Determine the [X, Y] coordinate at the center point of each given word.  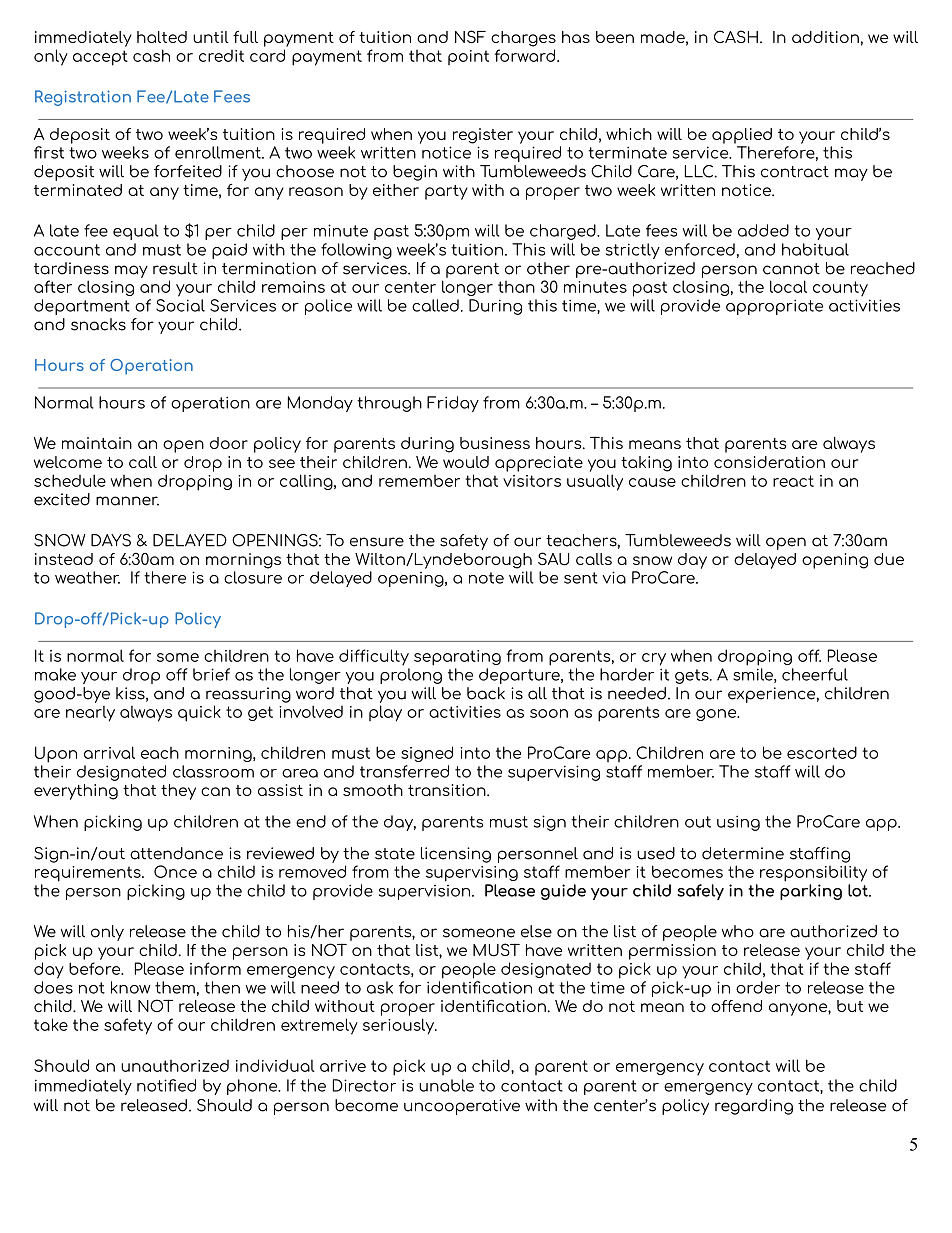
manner [127, 501]
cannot [791, 269]
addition [825, 37]
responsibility [813, 873]
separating [457, 658]
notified [166, 1085]
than [516, 287]
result [175, 268]
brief [211, 674]
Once [175, 871]
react [793, 481]
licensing [456, 855]
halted [162, 37]
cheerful [815, 674]
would [466, 462]
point [468, 57]
